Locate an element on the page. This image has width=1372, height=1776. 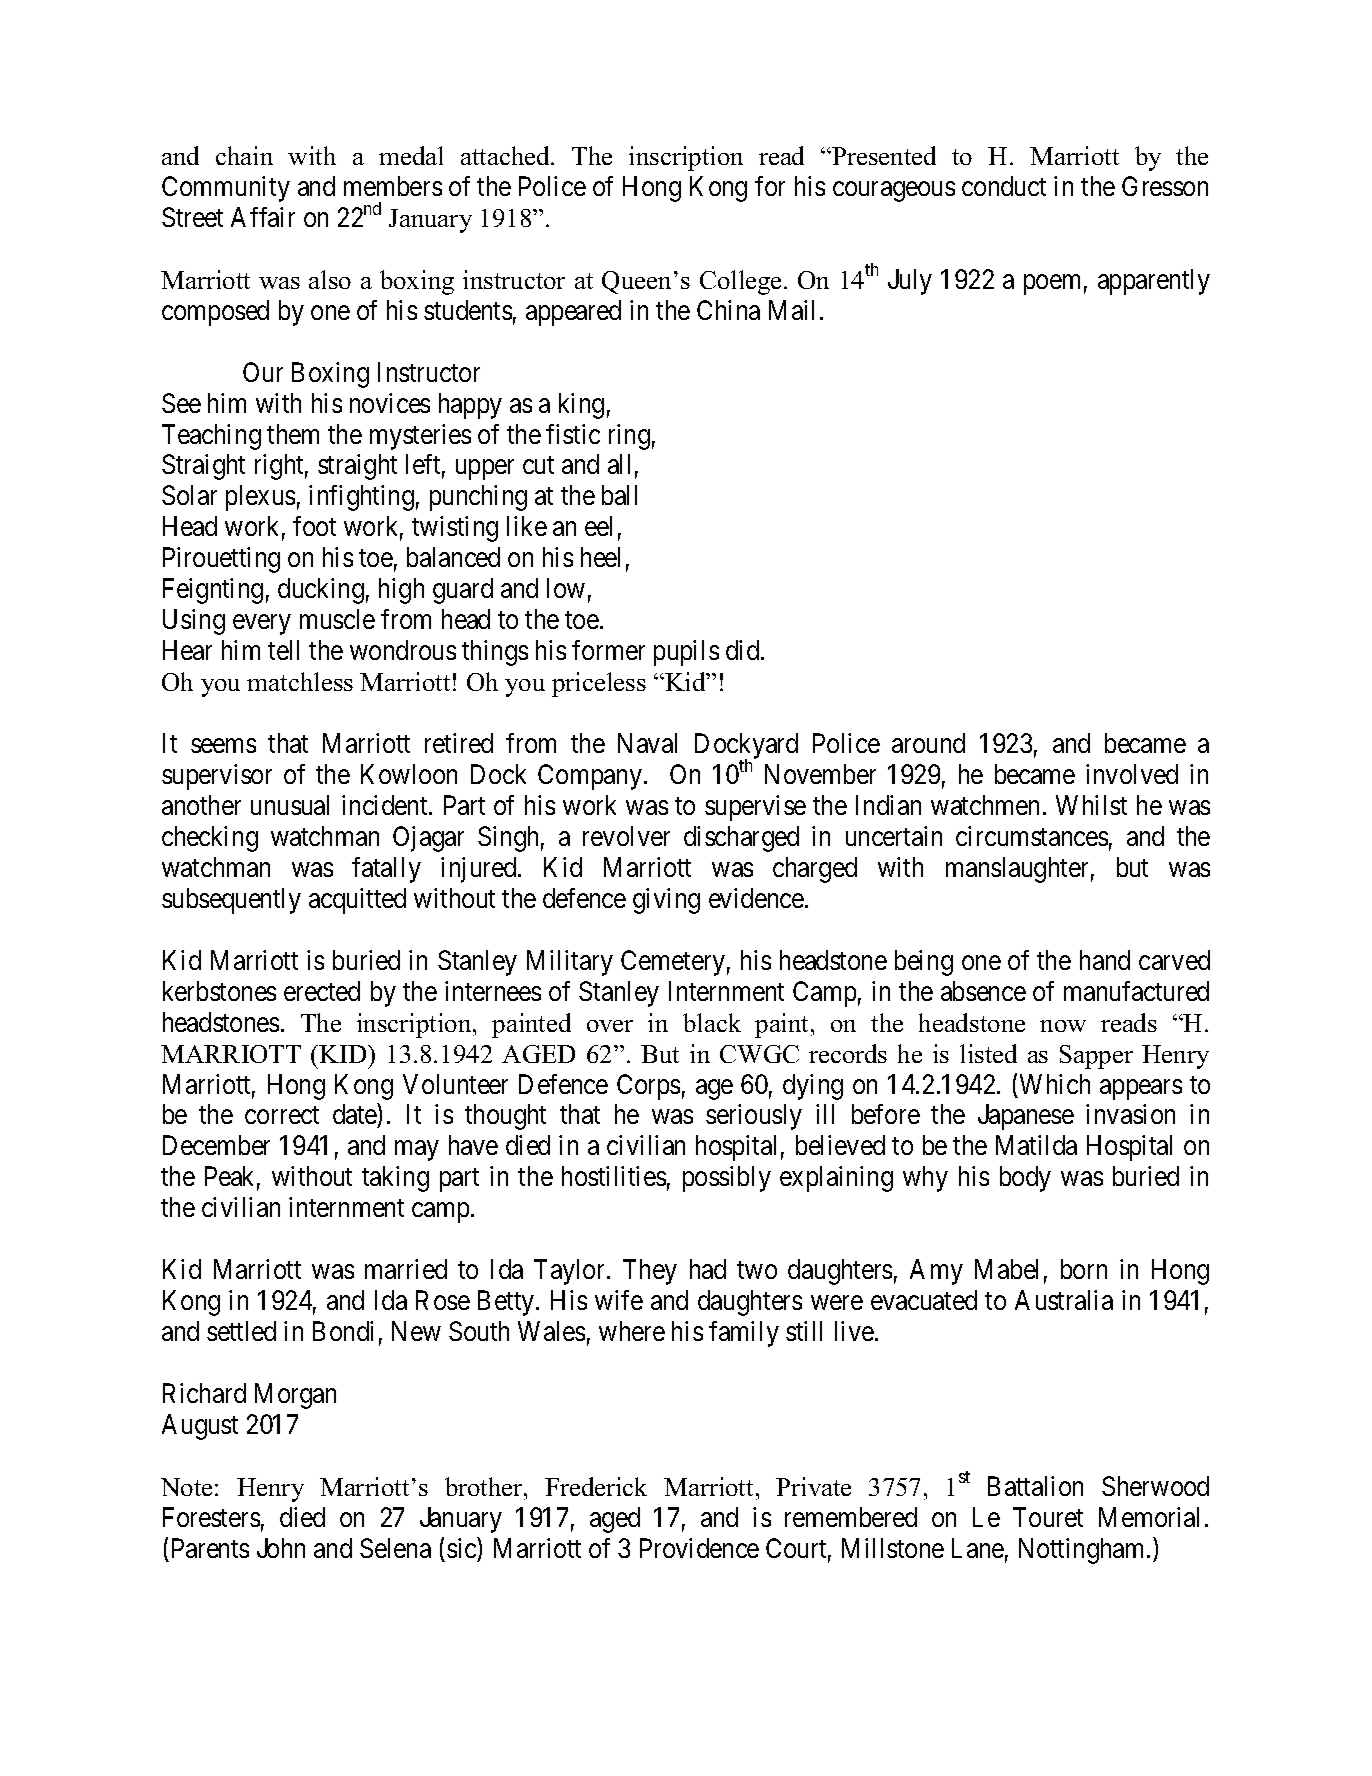
body is located at coordinates (1025, 1179).
